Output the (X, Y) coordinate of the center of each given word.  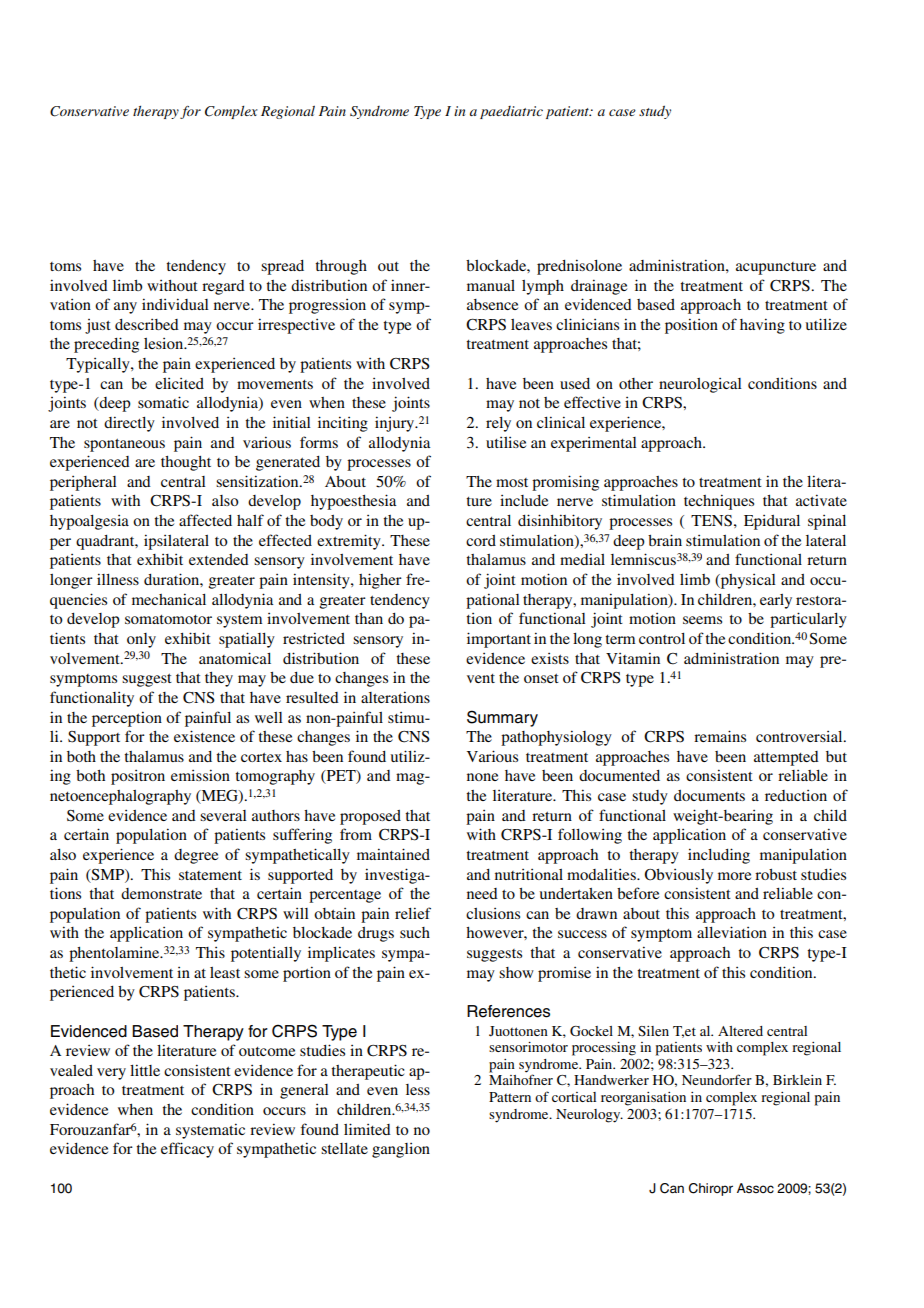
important (499, 640)
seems (702, 620)
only (141, 640)
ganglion (401, 1150)
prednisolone (579, 267)
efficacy (187, 1150)
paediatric (511, 112)
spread (282, 267)
